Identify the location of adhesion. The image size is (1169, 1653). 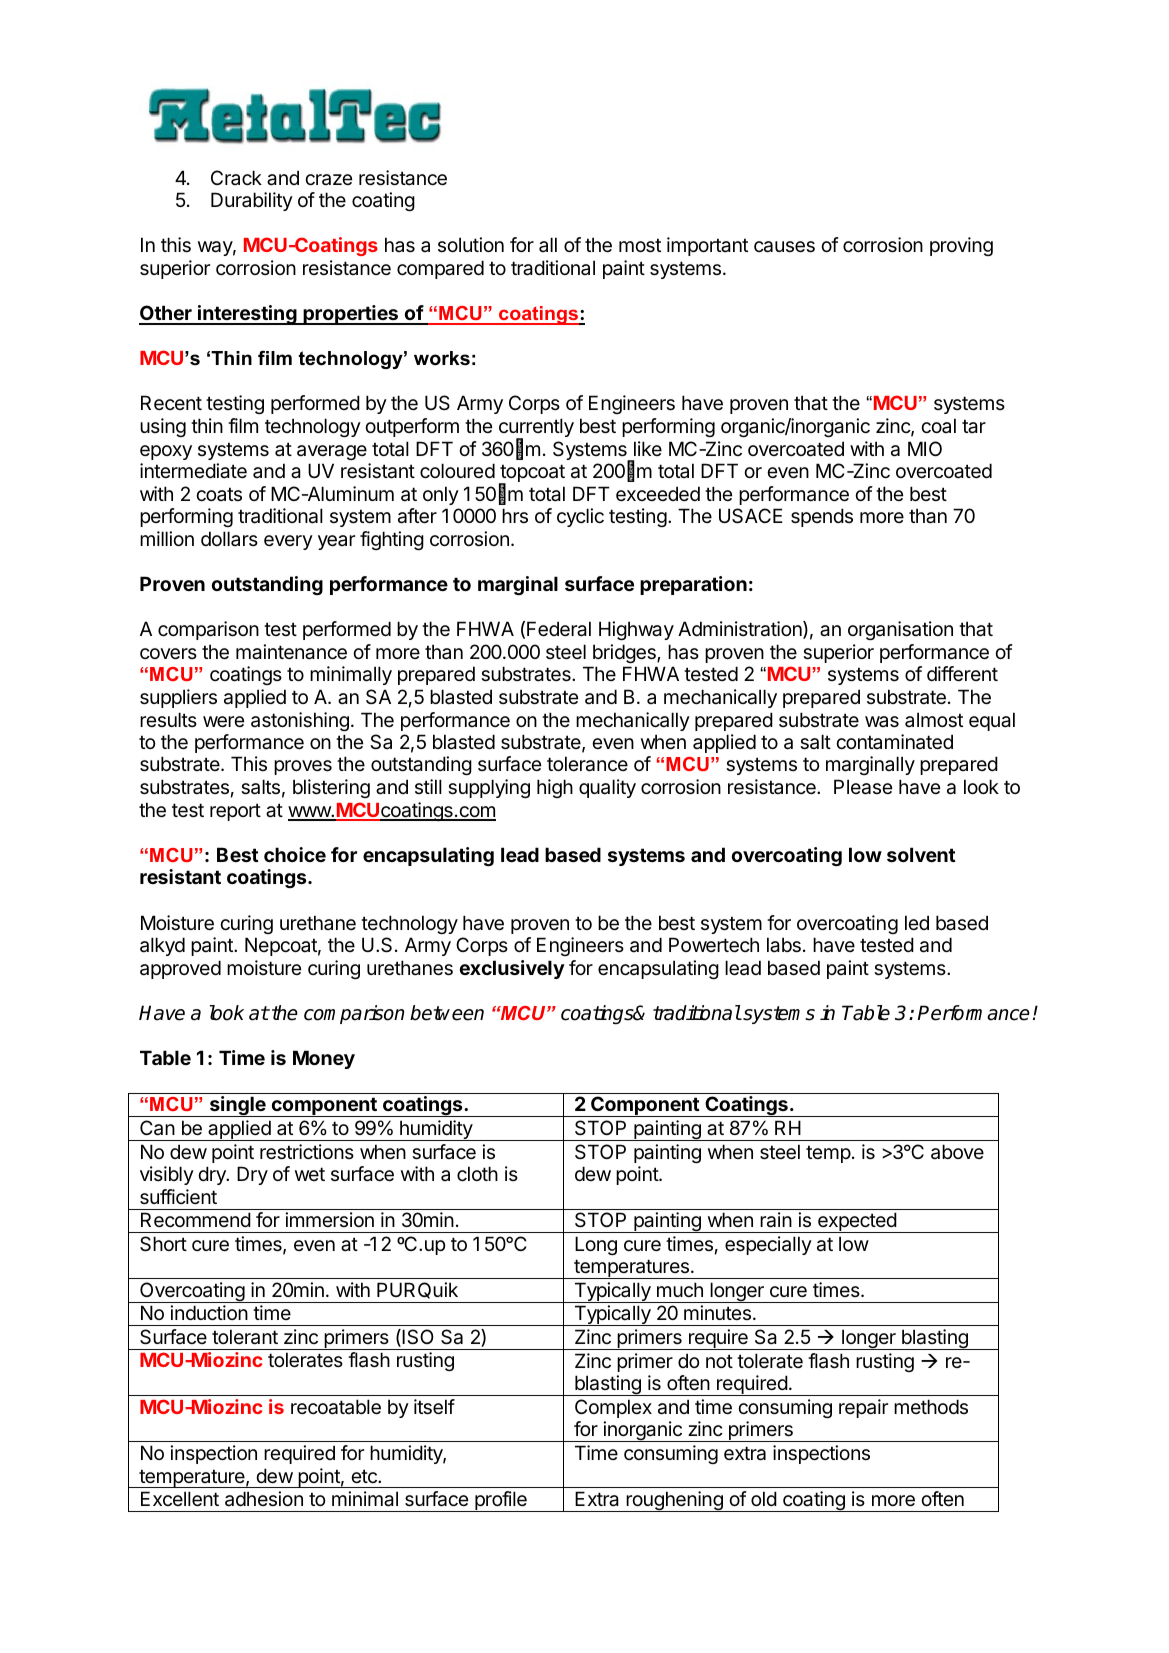
(264, 1499).
